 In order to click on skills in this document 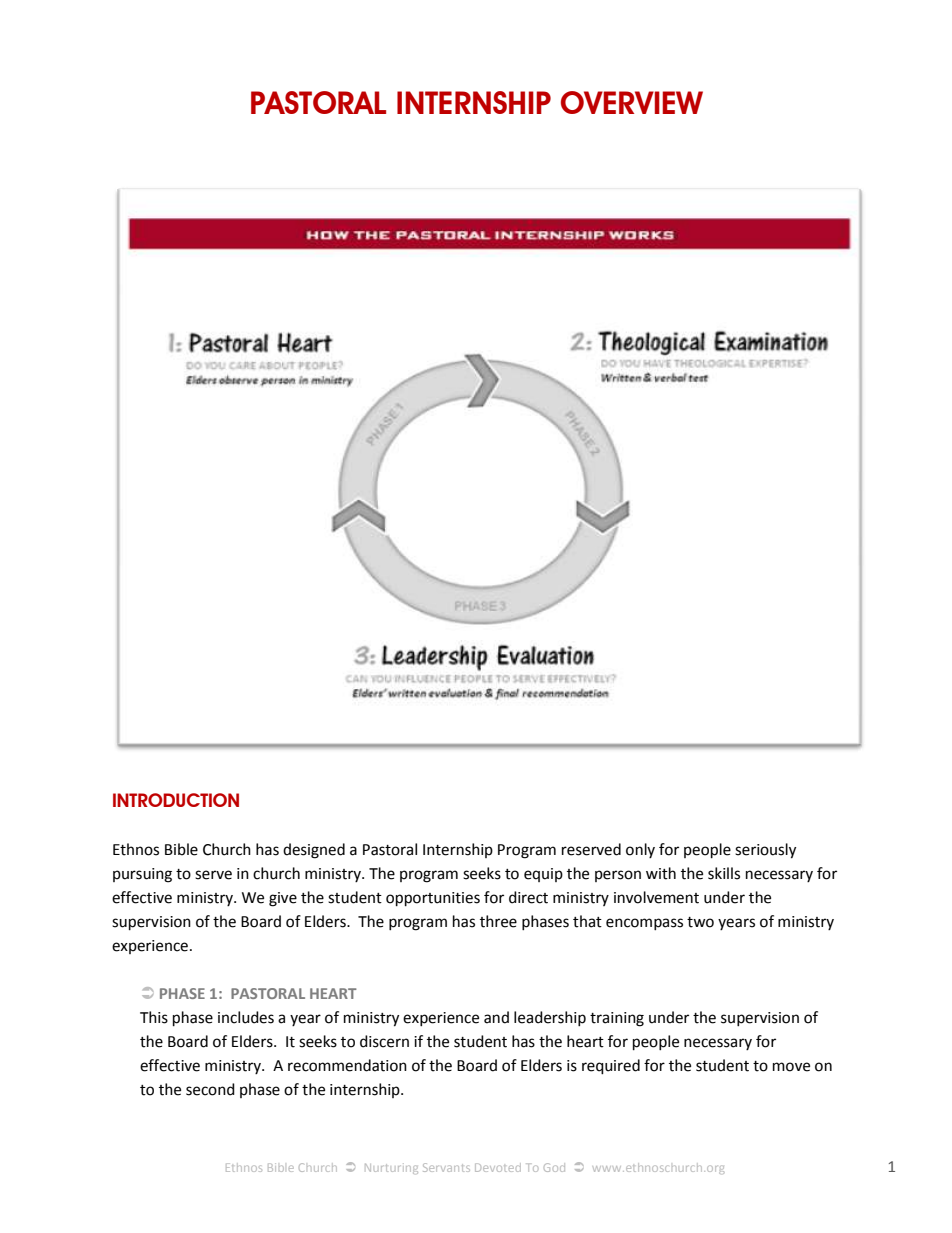, I will do `click(724, 873)`.
